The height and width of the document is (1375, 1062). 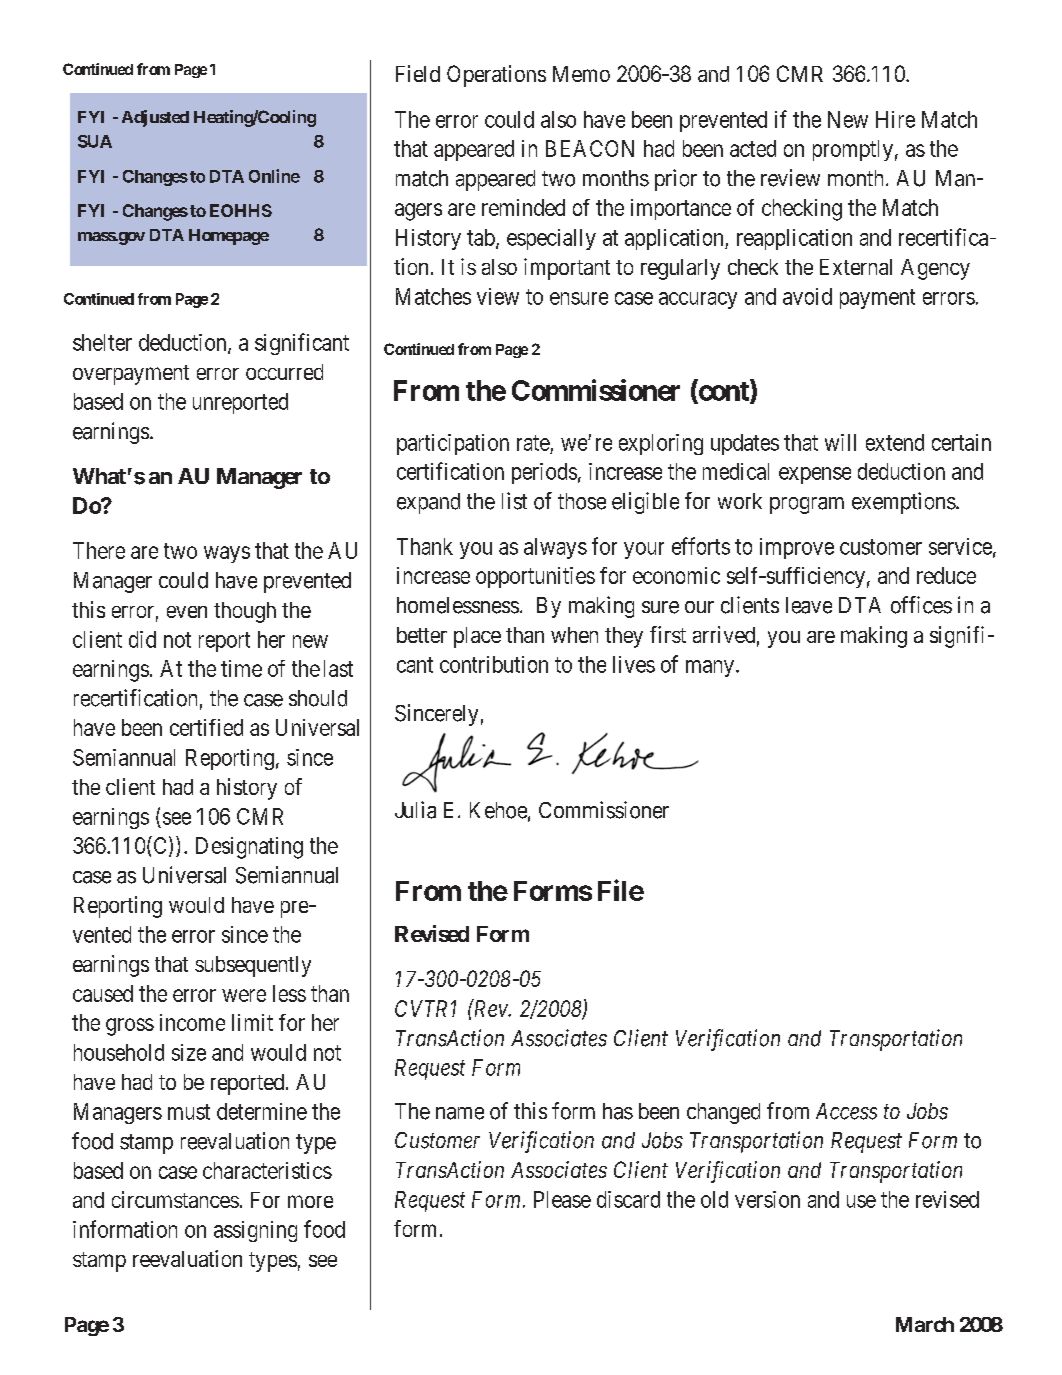 I want to click on place, so click(x=477, y=637).
